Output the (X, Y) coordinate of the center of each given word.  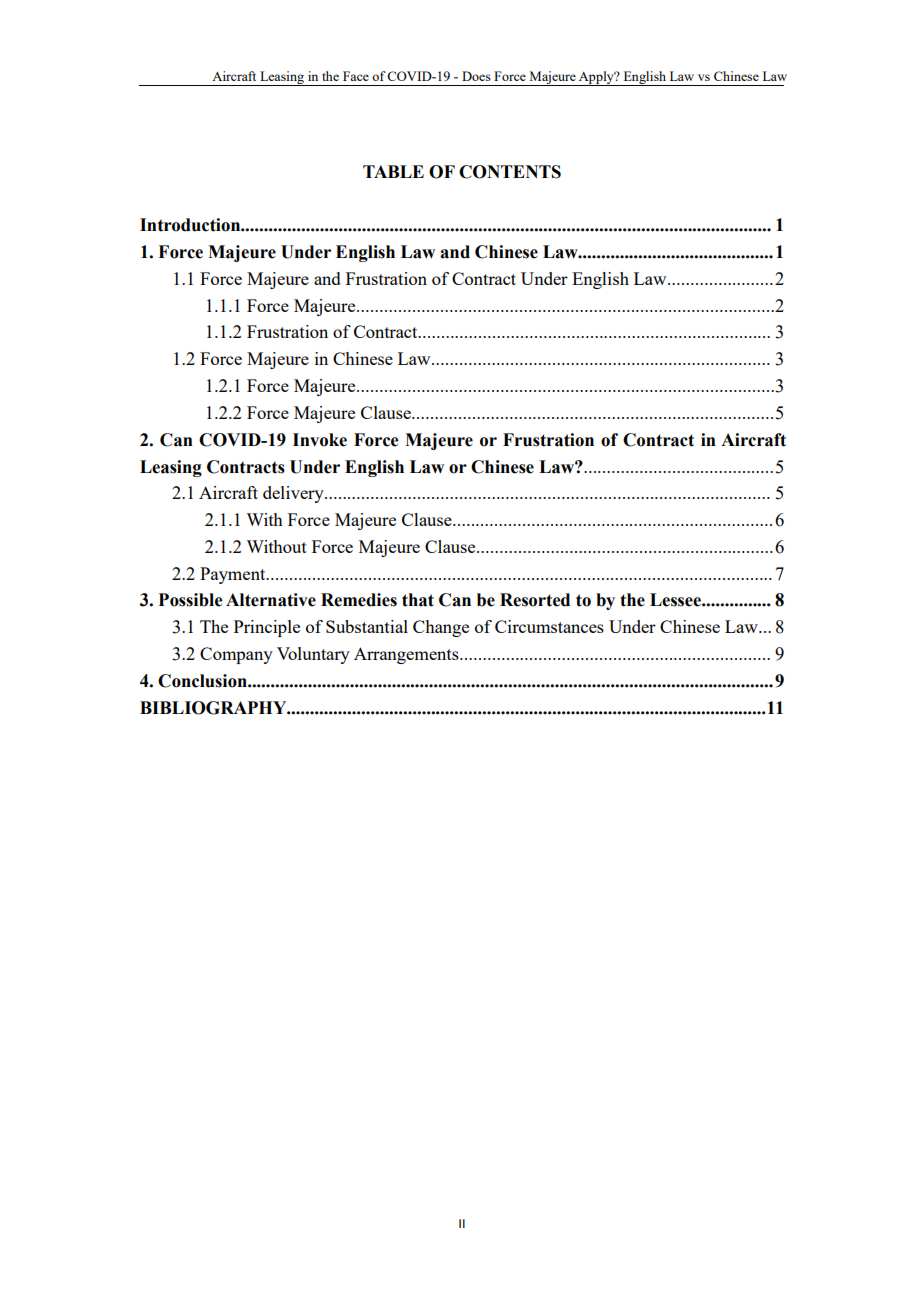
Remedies (359, 600)
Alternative (271, 600)
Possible (190, 600)
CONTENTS (510, 172)
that (418, 600)
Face (356, 76)
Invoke (320, 440)
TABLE (393, 171)
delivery (294, 494)
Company (236, 655)
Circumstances (549, 626)
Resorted (535, 600)
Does (476, 76)
